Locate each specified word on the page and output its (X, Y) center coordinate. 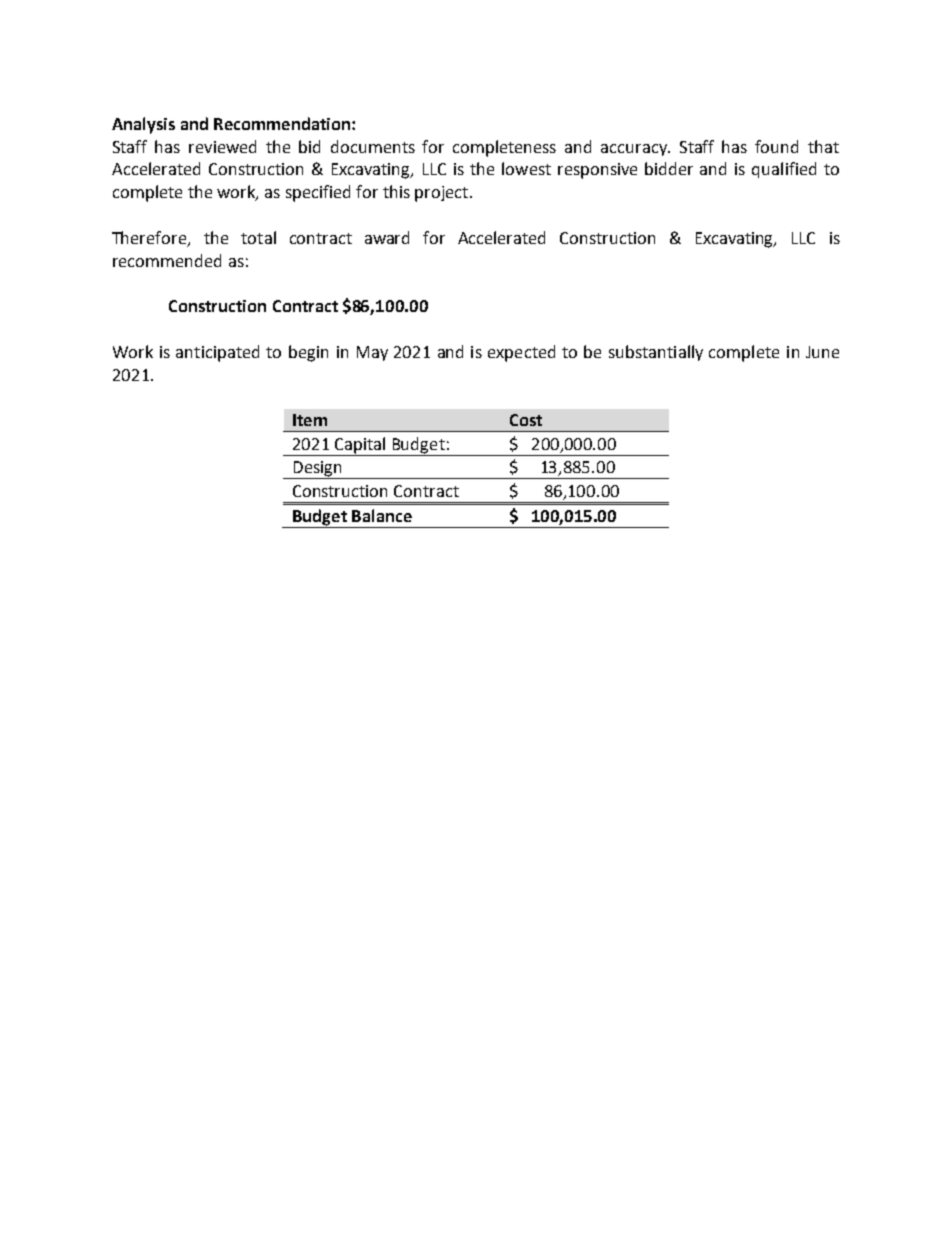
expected (521, 353)
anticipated (217, 353)
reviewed (222, 146)
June (822, 352)
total (258, 237)
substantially (656, 353)
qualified (784, 170)
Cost (526, 420)
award (387, 237)
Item (310, 420)
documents (373, 146)
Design (317, 470)
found (776, 146)
